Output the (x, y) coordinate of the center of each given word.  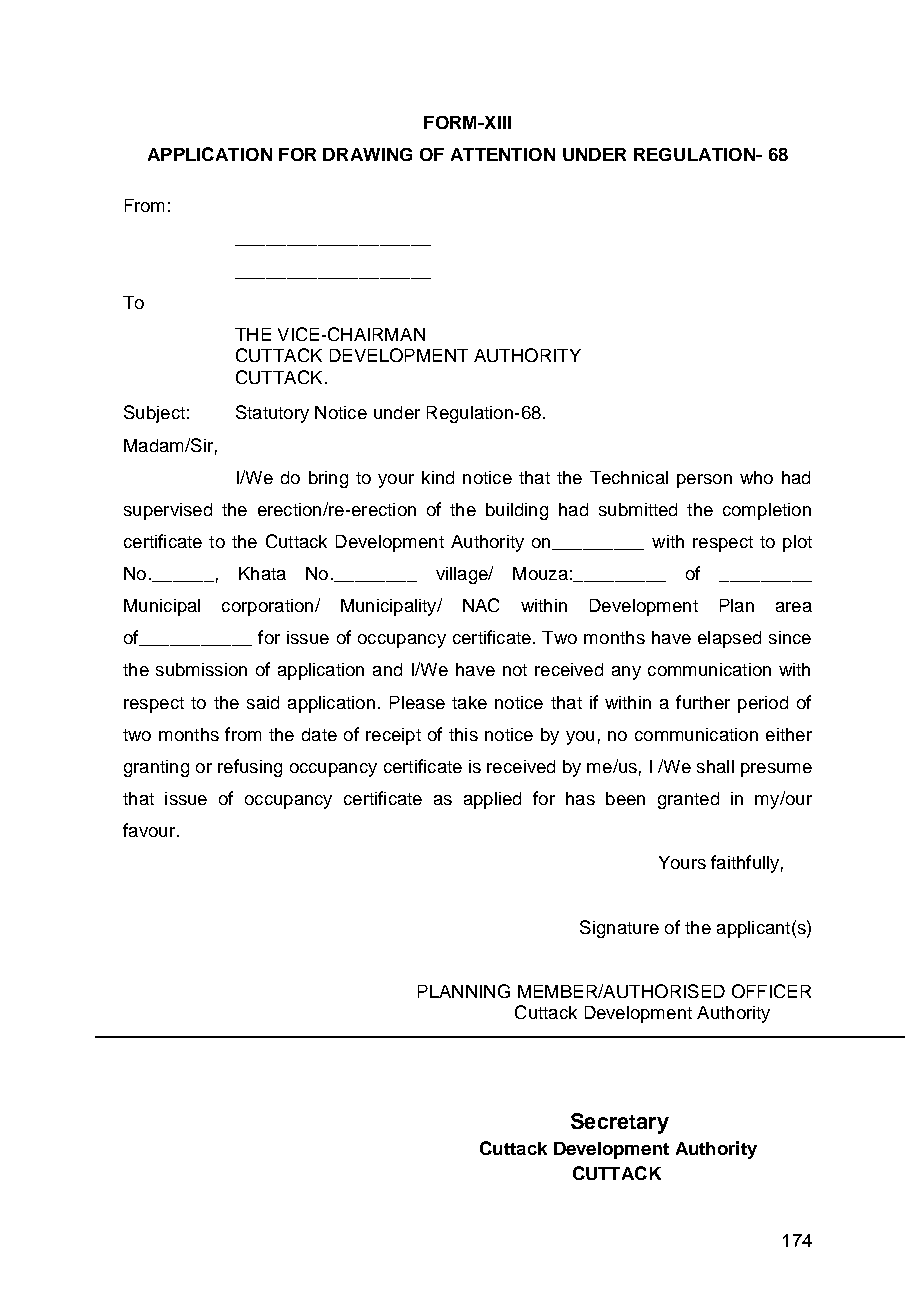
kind (438, 477)
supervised (168, 511)
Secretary (620, 1123)
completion (767, 511)
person (704, 481)
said (263, 702)
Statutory (272, 414)
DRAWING (367, 154)
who (756, 477)
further (703, 702)
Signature (619, 929)
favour (149, 830)
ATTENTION (503, 154)
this (463, 734)
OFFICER (771, 991)
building (517, 511)
